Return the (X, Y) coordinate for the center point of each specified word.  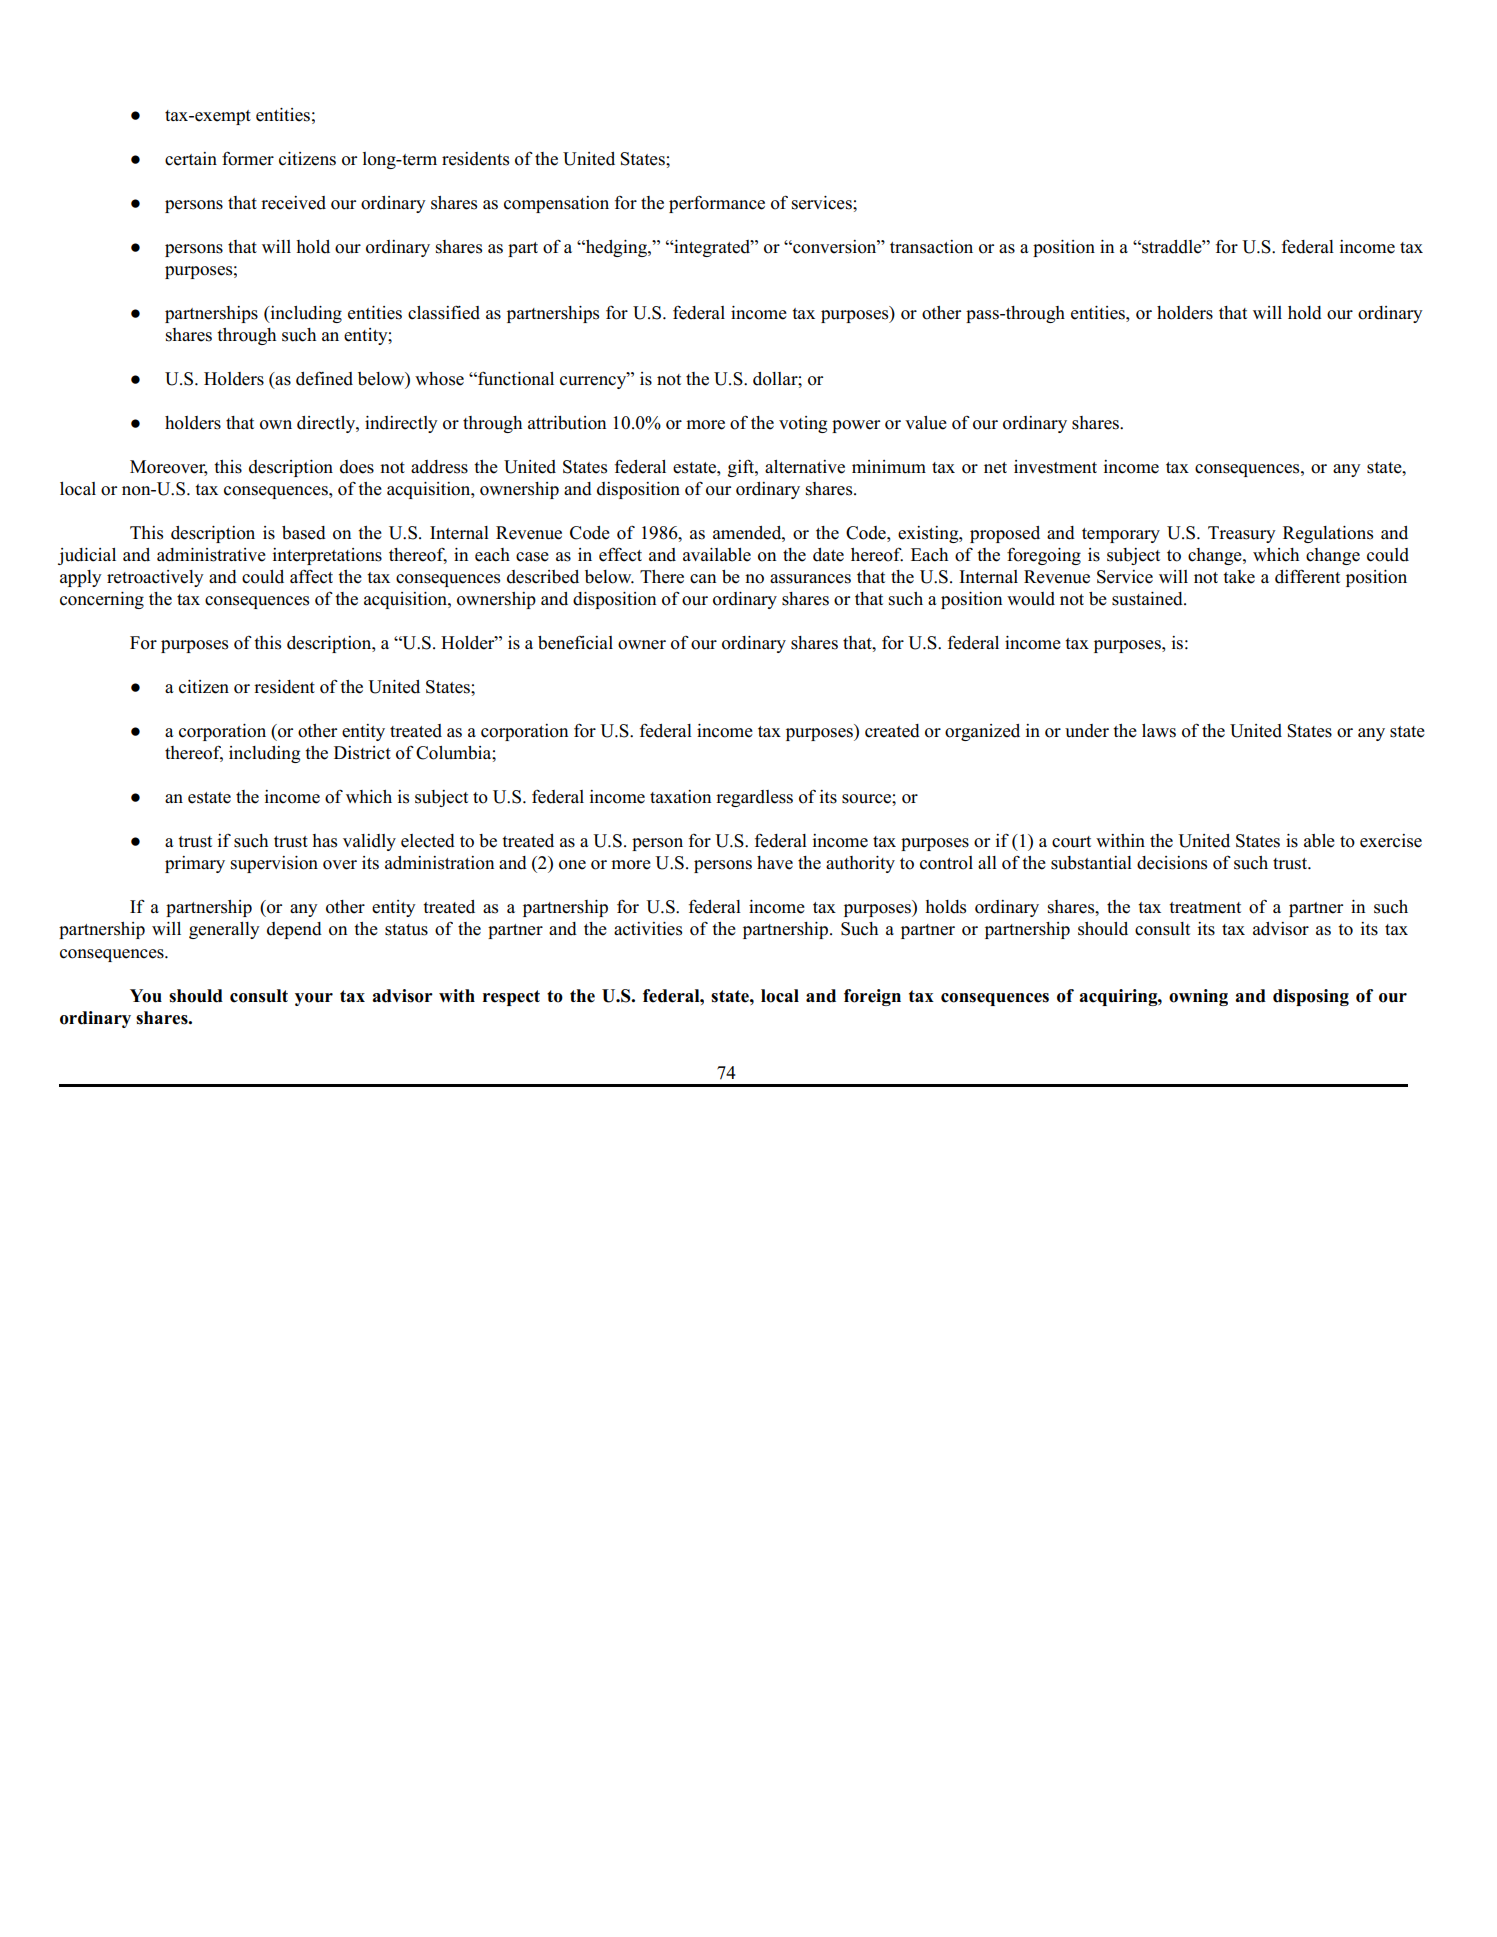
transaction (931, 247)
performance (717, 204)
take (1239, 577)
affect (311, 576)
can (703, 579)
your (314, 999)
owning (1198, 997)
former (248, 158)
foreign (872, 997)
